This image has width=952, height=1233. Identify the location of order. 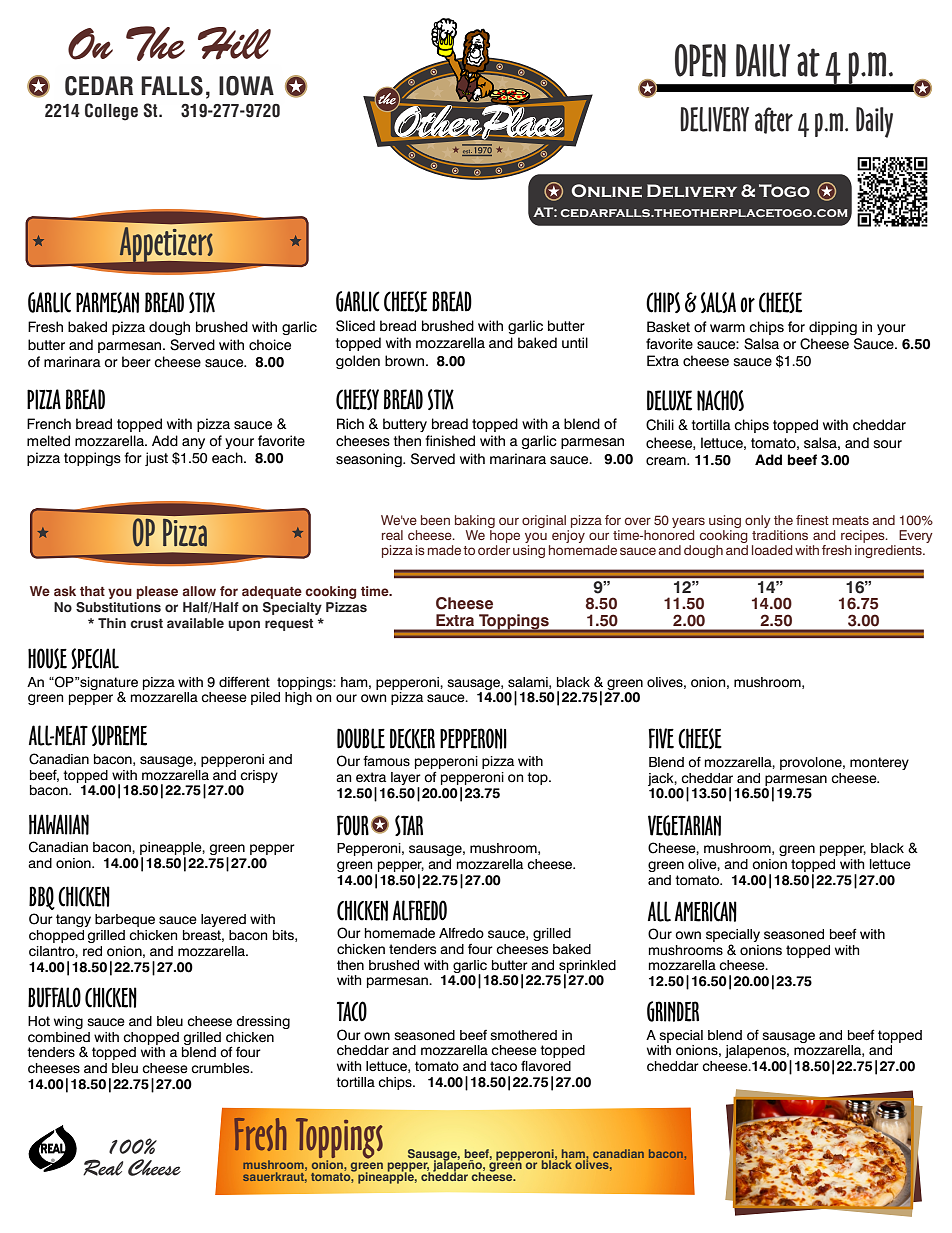
(494, 548).
